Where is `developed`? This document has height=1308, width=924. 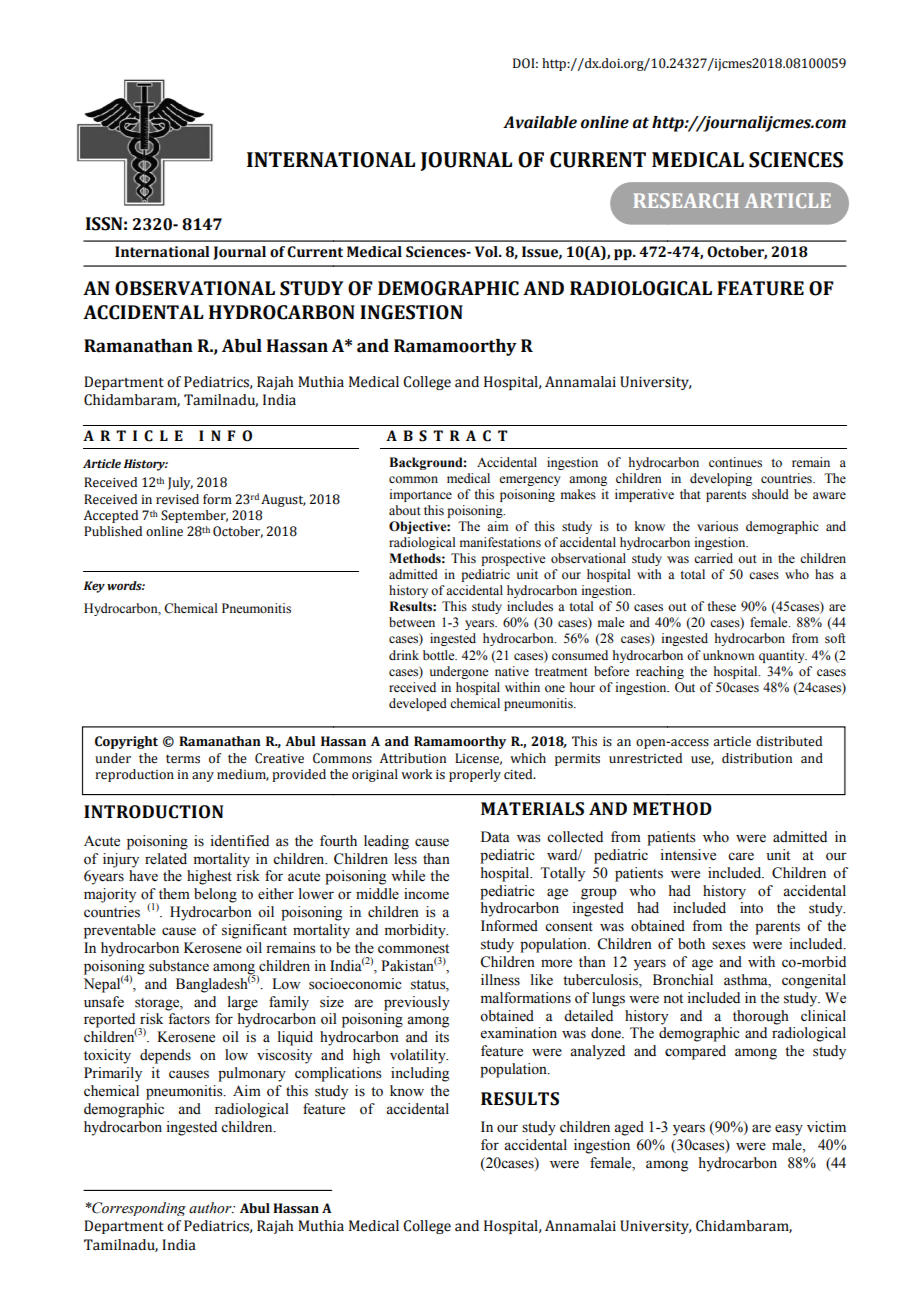
developed is located at coordinates (418, 704).
